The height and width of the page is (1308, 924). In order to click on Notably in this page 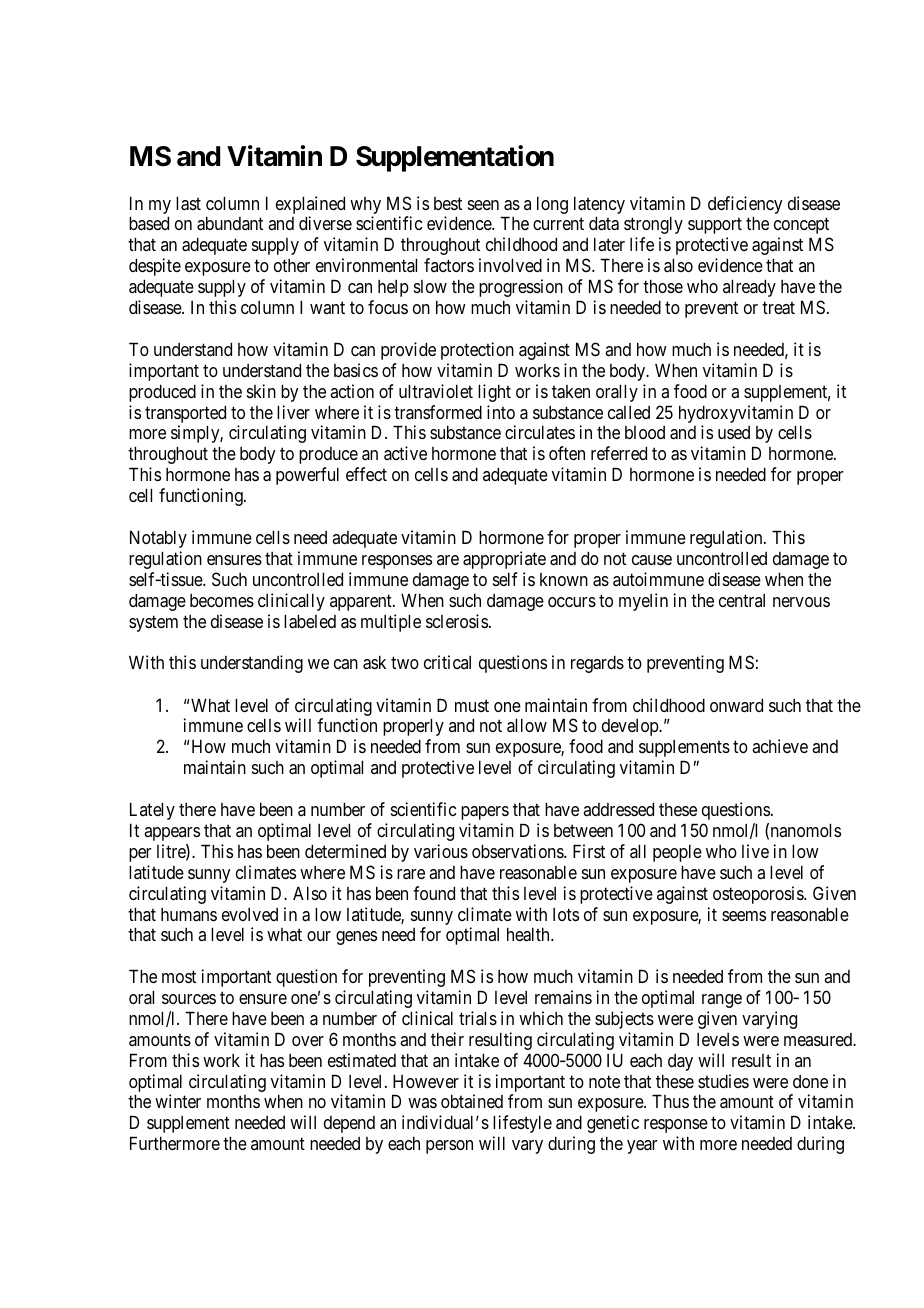, I will do `click(158, 539)`.
